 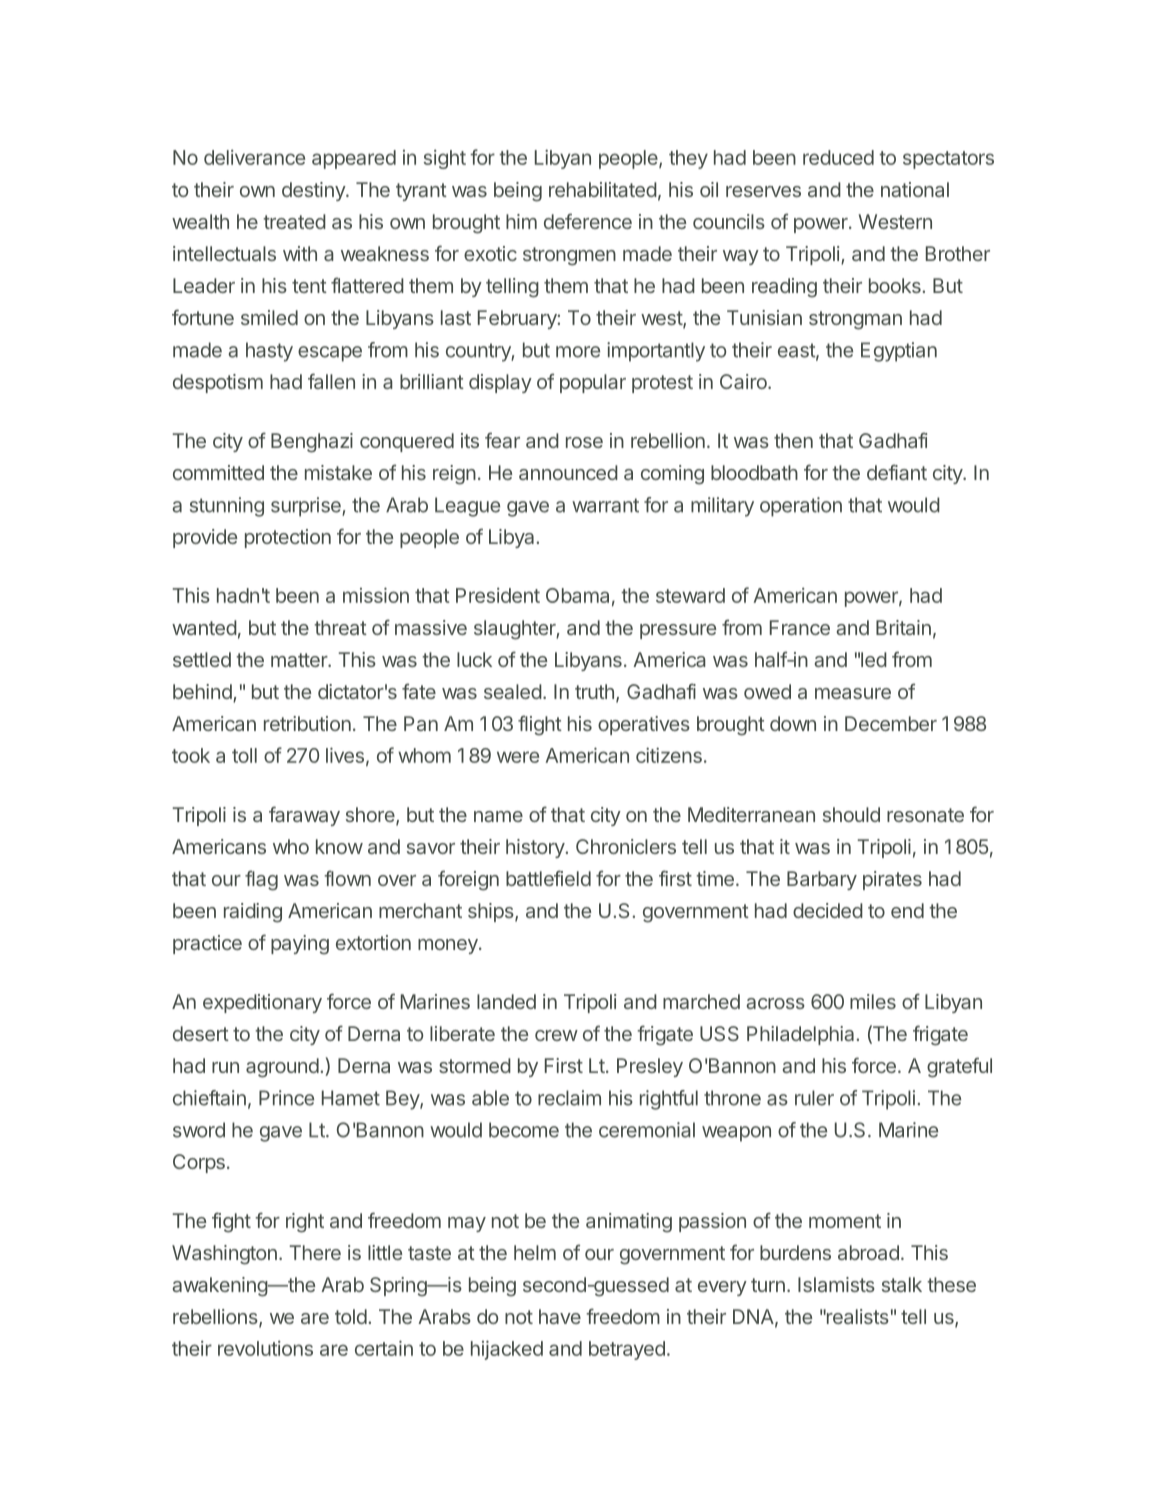 What do you see at coordinates (265, 1348) in the screenshot?
I see `revolutions` at bounding box center [265, 1348].
